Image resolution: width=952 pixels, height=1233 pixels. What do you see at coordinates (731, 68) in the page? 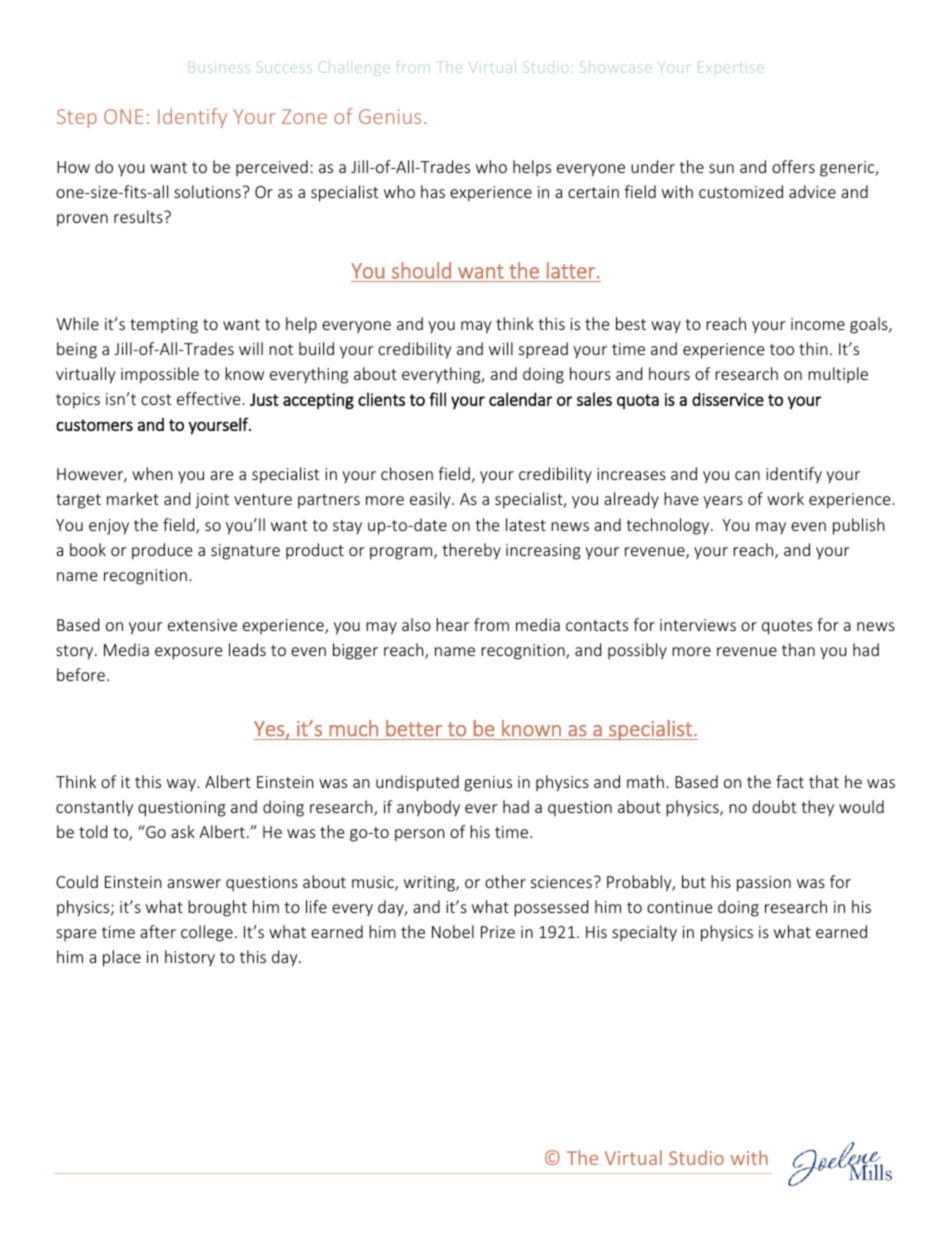
I see `Expertise` at bounding box center [731, 68].
